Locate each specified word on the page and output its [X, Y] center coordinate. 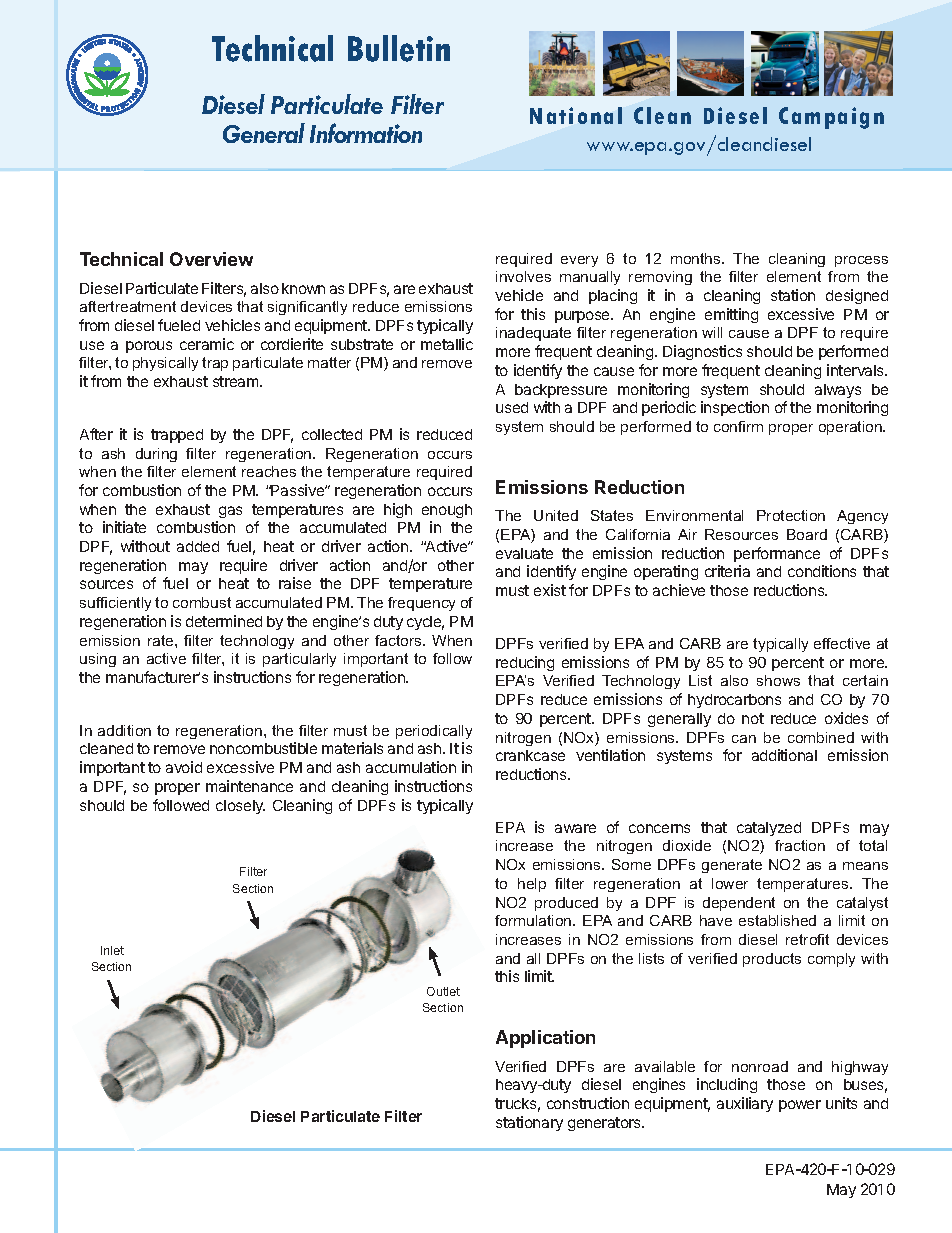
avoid [184, 767]
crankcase [530, 755]
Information [366, 133]
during [156, 455]
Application [545, 1039]
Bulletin [399, 48]
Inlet [112, 950]
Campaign [831, 118]
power [800, 1106]
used [512, 407]
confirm [738, 426]
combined [821, 737]
